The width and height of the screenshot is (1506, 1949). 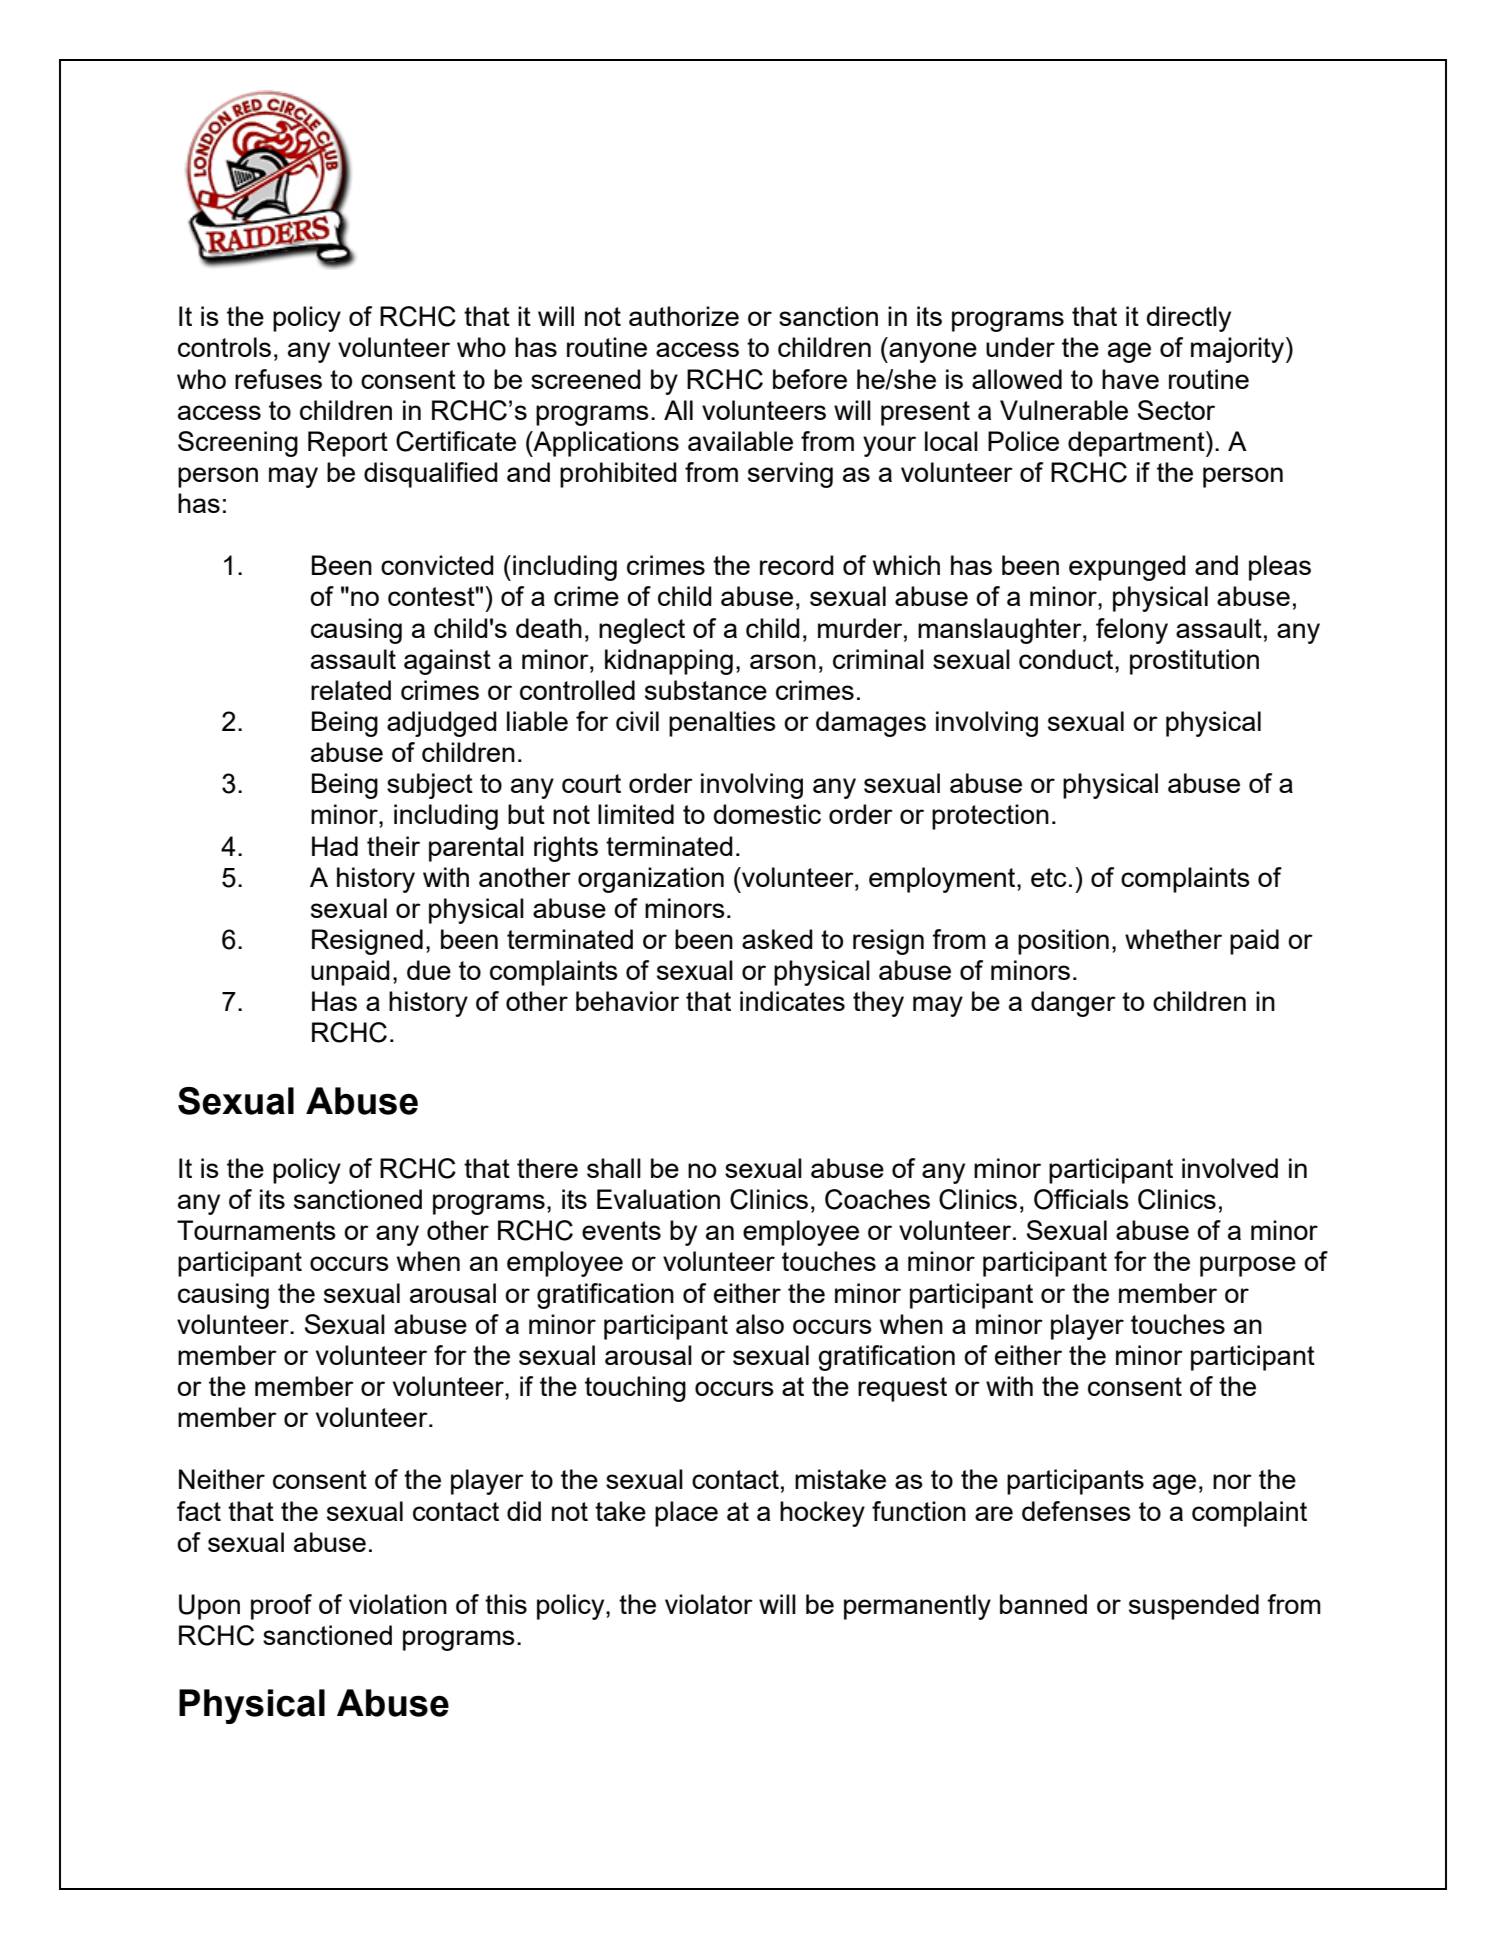 What do you see at coordinates (429, 970) in the screenshot?
I see `due` at bounding box center [429, 970].
